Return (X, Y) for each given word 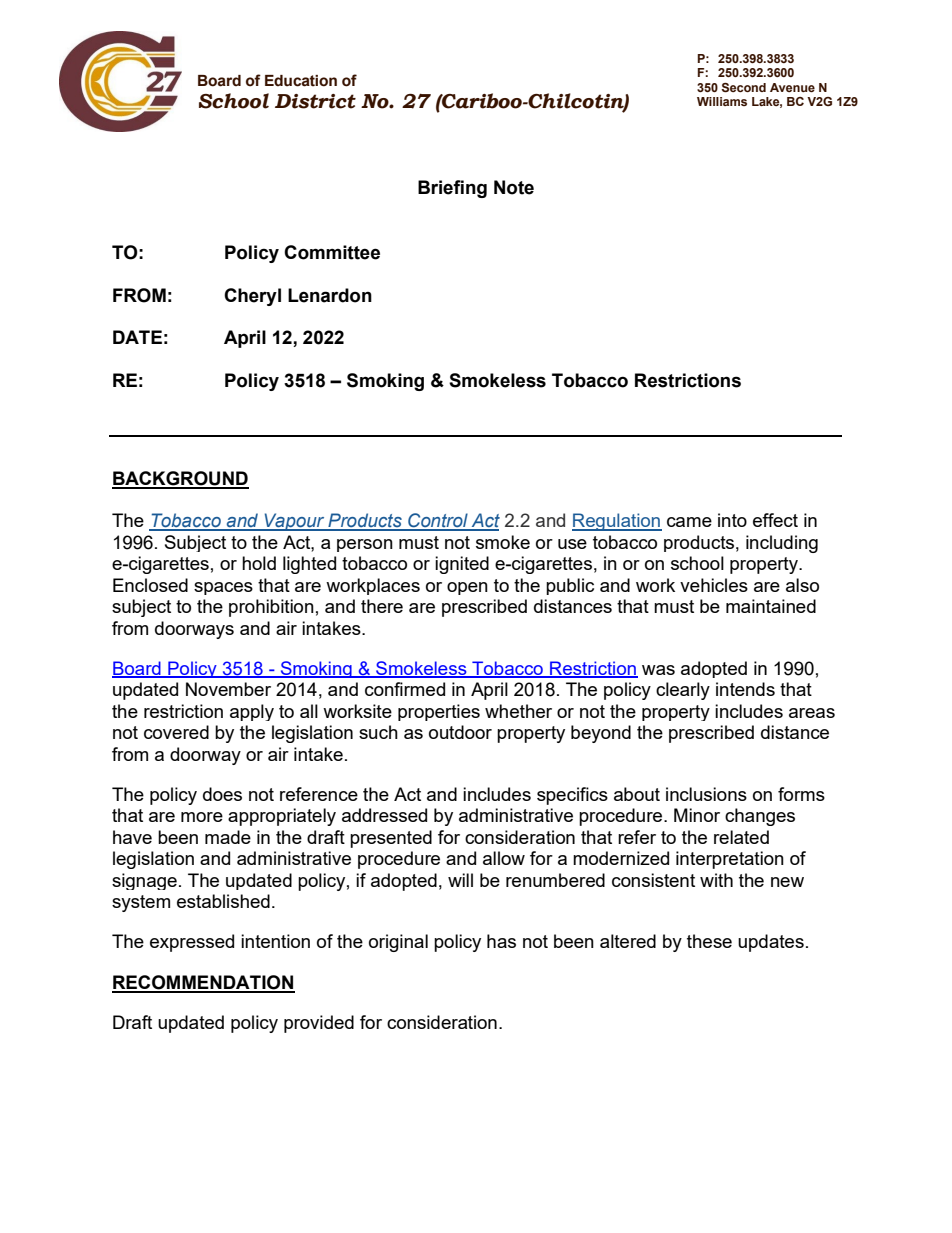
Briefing (452, 189)
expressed (192, 943)
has (501, 941)
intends (745, 689)
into (732, 520)
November (228, 689)
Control (438, 521)
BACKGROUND (180, 479)
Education (301, 81)
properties (439, 712)
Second (743, 88)
